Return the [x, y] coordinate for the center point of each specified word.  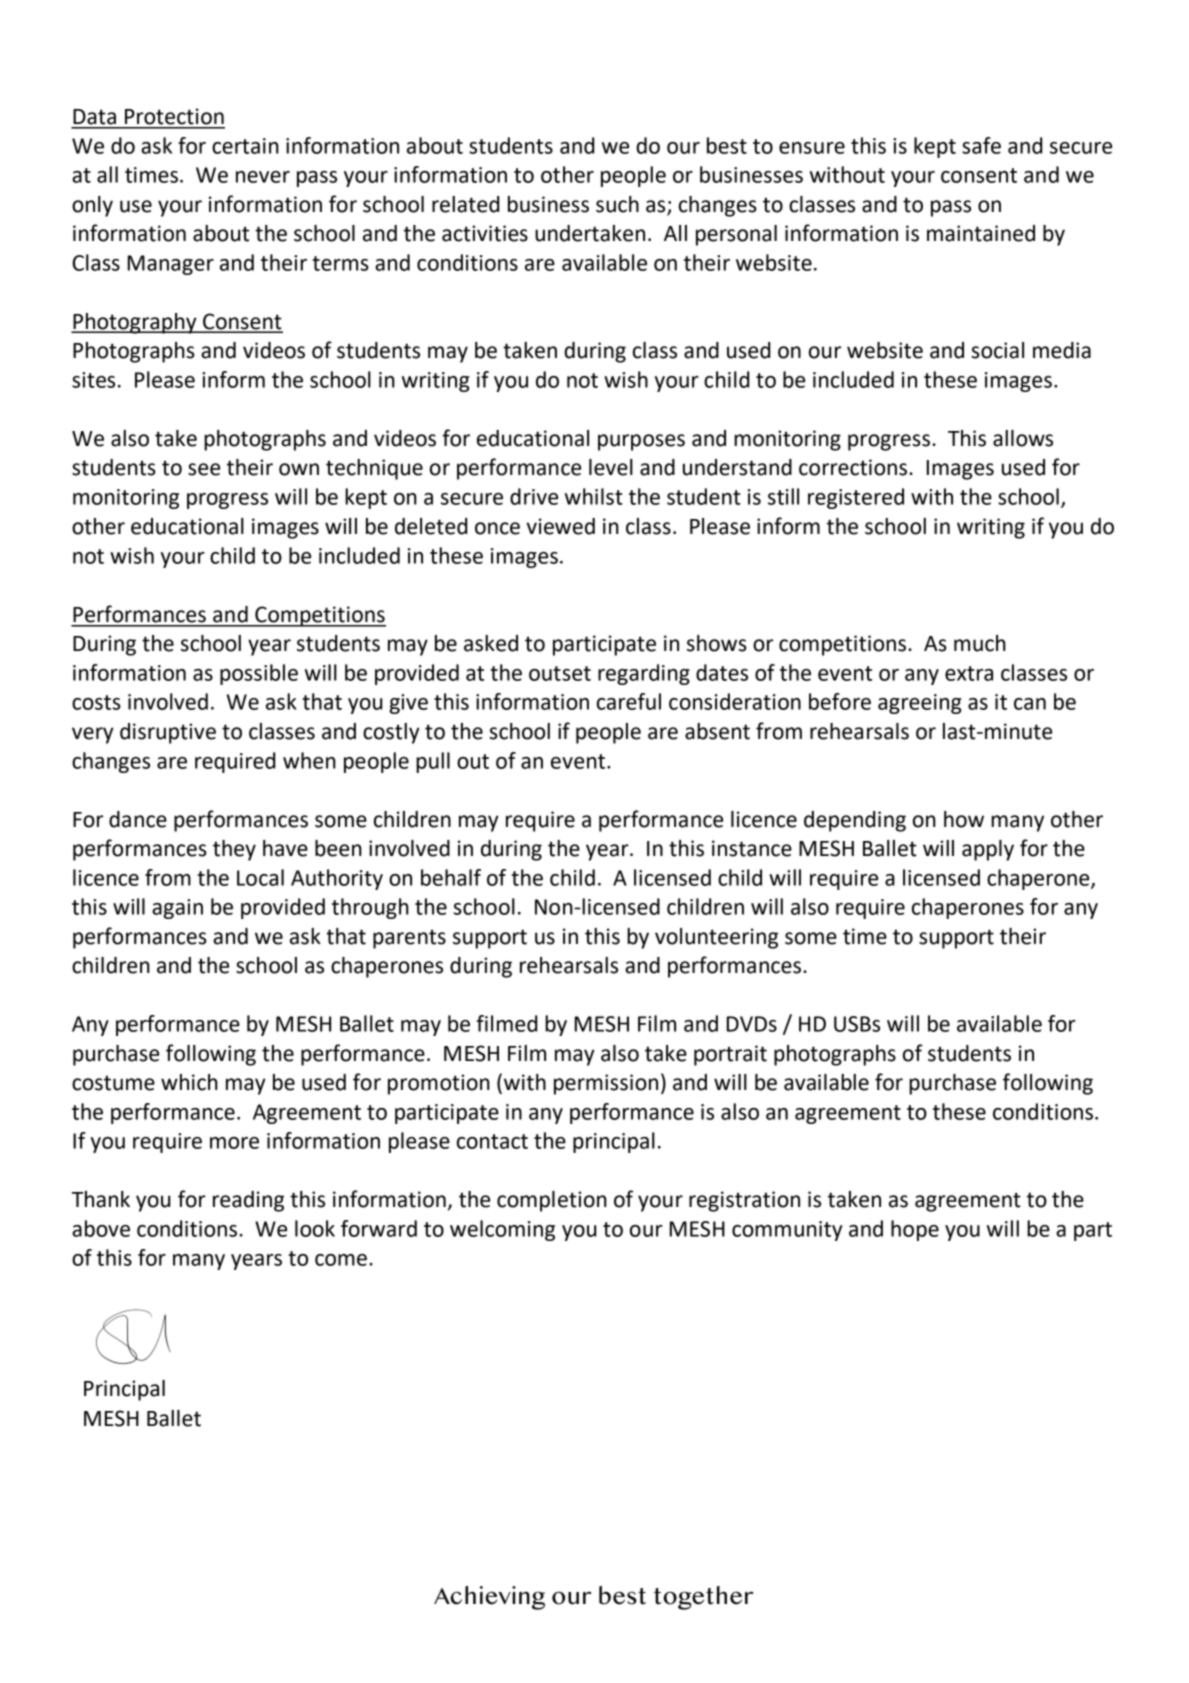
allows [1023, 438]
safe [981, 145]
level [611, 467]
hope [915, 1230]
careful [629, 701]
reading [248, 1201]
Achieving [489, 1598]
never [263, 177]
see [204, 469]
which [189, 1082]
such [617, 204]
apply [988, 850]
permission [606, 1084]
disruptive [168, 733]
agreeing [919, 704]
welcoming [502, 1230]
